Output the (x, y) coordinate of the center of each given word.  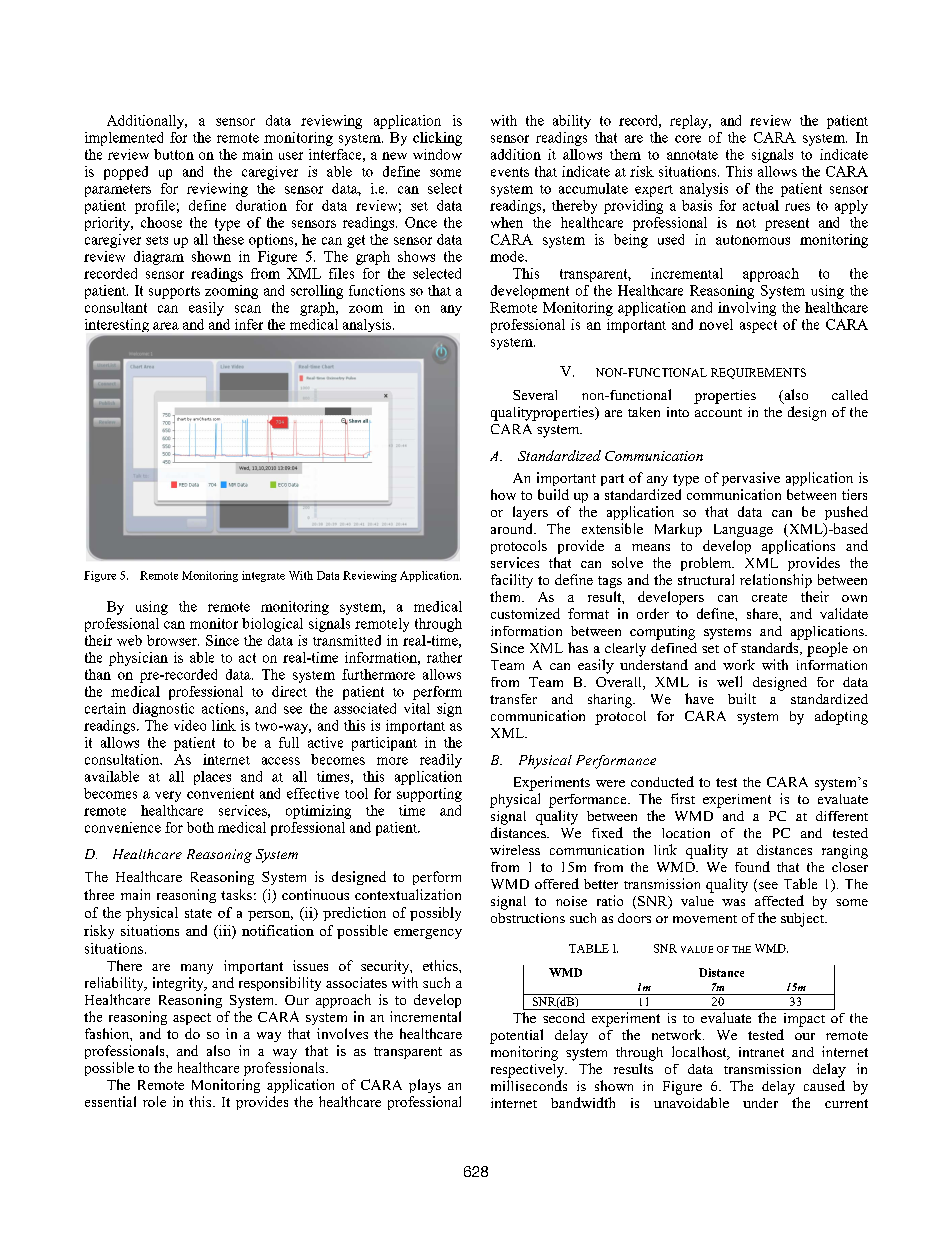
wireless (515, 850)
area (166, 326)
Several (535, 395)
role (154, 1101)
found (752, 866)
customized (525, 613)
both (200, 827)
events (510, 172)
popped (126, 173)
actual (761, 205)
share (763, 613)
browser (173, 640)
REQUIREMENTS (758, 373)
